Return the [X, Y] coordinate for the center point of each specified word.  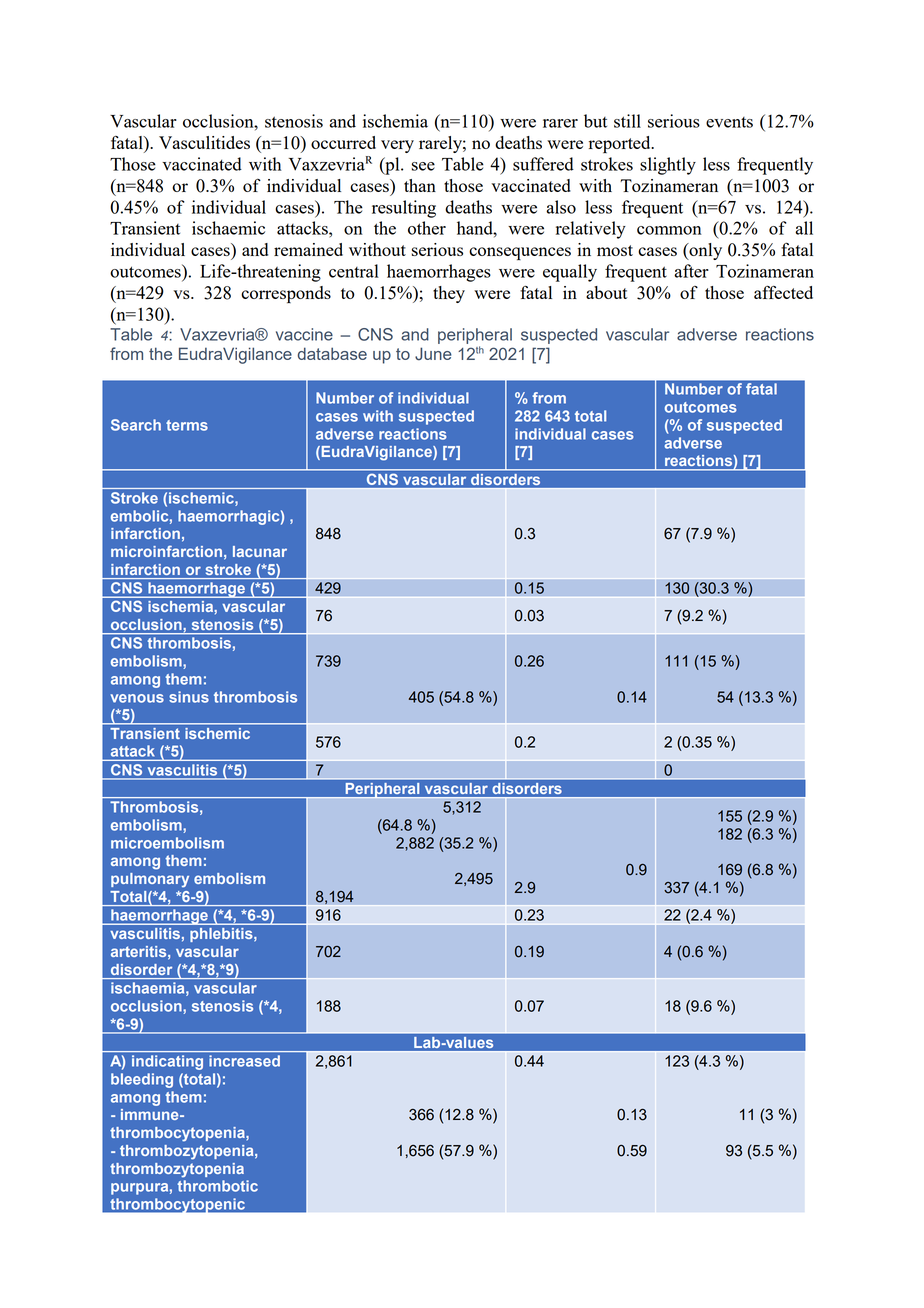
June [433, 354]
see [423, 166]
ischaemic [228, 228]
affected [783, 292]
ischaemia [149, 989]
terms [187, 425]
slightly [668, 166]
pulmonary [150, 880]
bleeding [142, 1080]
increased [244, 1061]
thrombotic [218, 1186]
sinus [189, 697]
